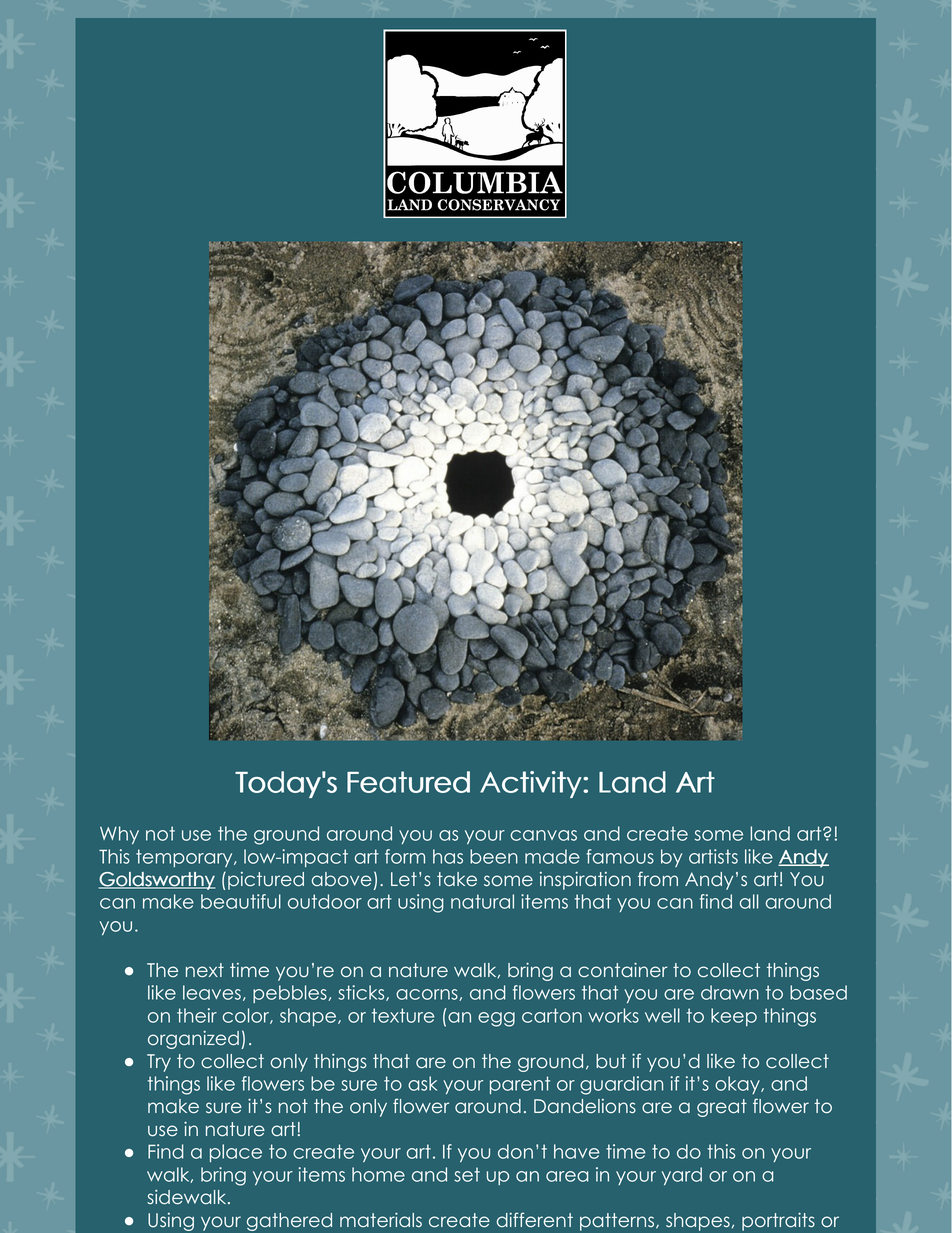 The image size is (952, 1233). Describe the element at coordinates (730, 992) in the screenshot. I see `drawn` at that location.
